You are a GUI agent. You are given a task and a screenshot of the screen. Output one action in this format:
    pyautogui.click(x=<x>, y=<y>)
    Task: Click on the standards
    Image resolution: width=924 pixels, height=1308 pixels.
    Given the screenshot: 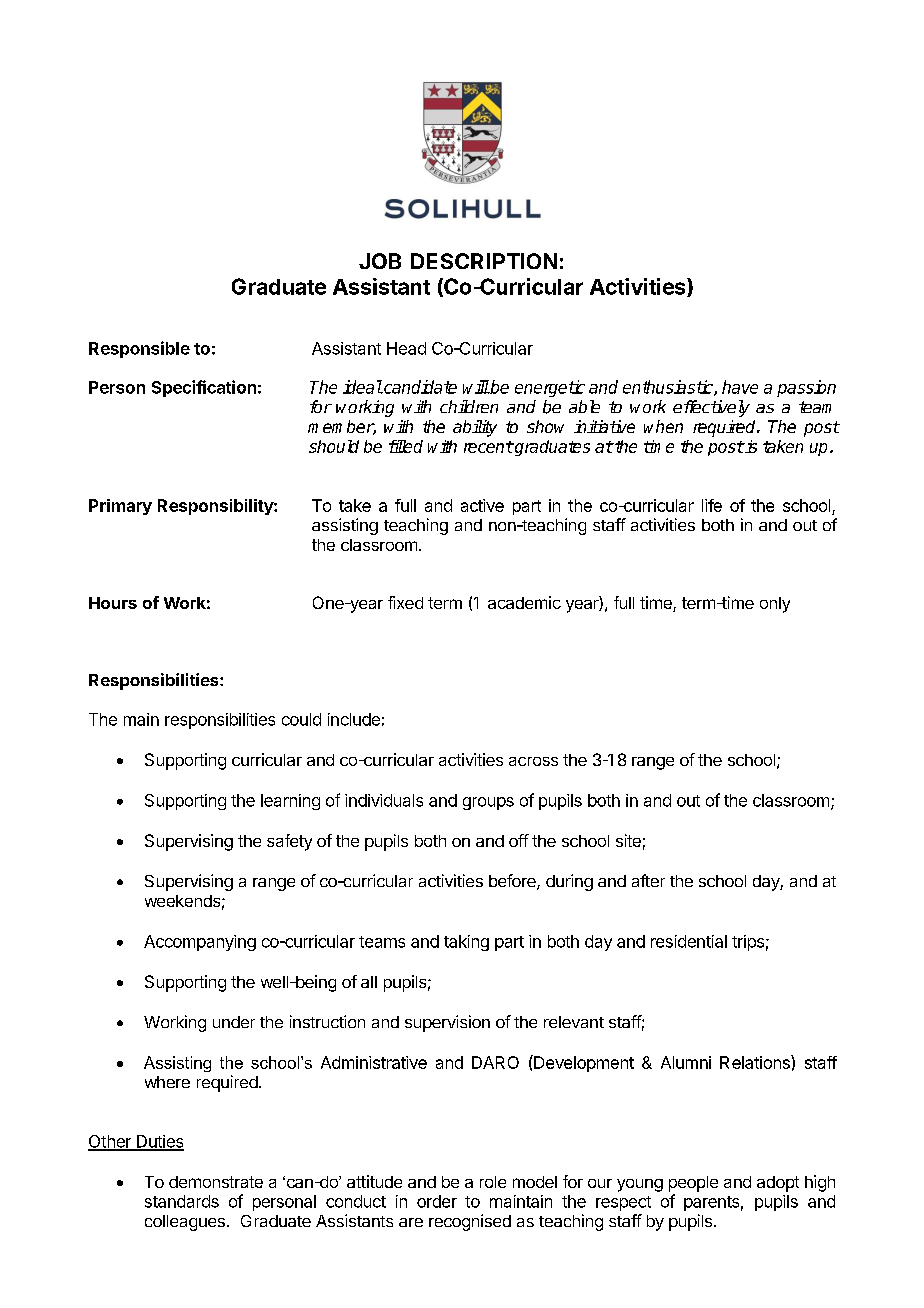 What is the action you would take?
    pyautogui.click(x=182, y=1201)
